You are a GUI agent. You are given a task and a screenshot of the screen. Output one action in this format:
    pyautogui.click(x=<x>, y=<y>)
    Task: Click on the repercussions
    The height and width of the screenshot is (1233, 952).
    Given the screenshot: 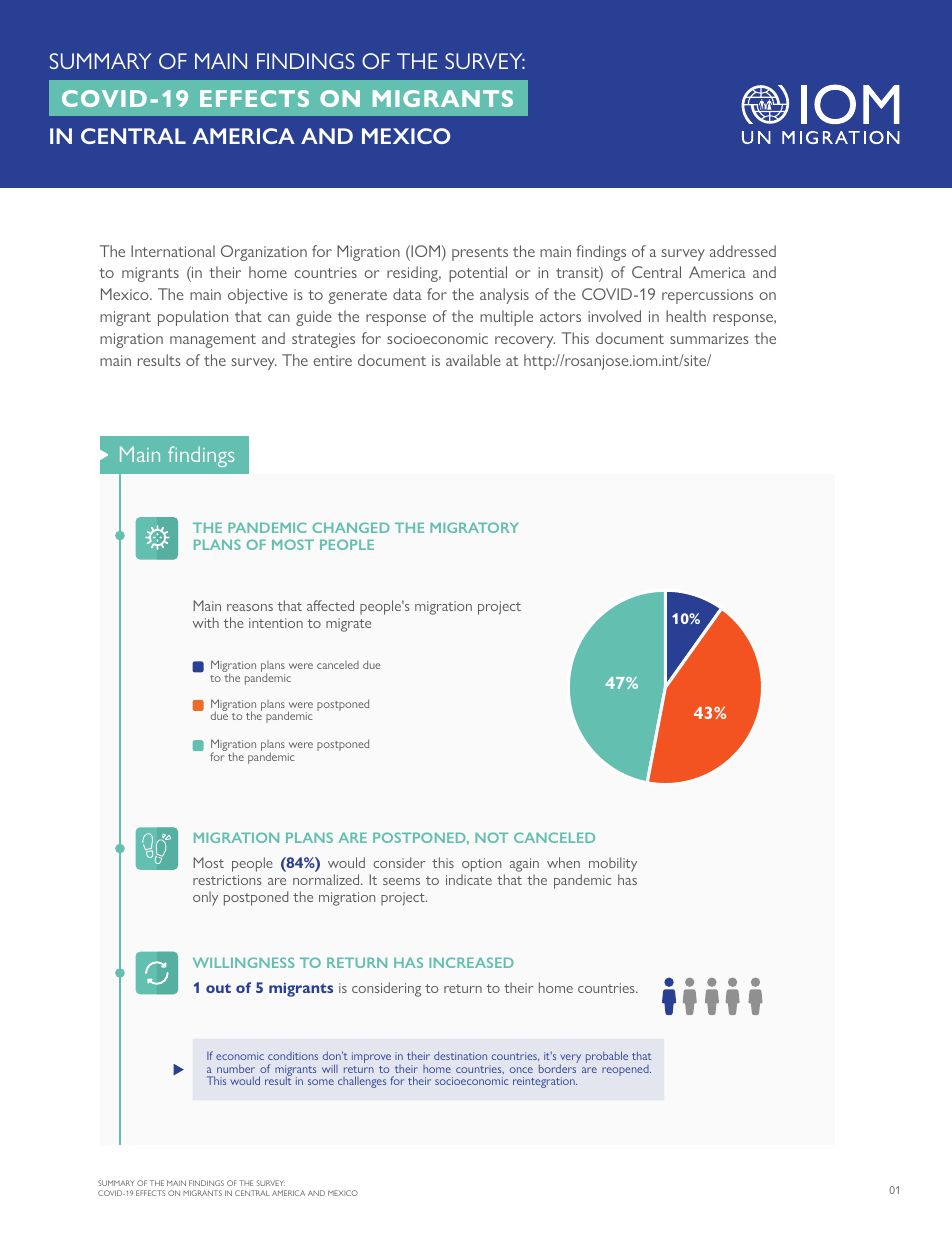 What is the action you would take?
    pyautogui.click(x=707, y=296)
